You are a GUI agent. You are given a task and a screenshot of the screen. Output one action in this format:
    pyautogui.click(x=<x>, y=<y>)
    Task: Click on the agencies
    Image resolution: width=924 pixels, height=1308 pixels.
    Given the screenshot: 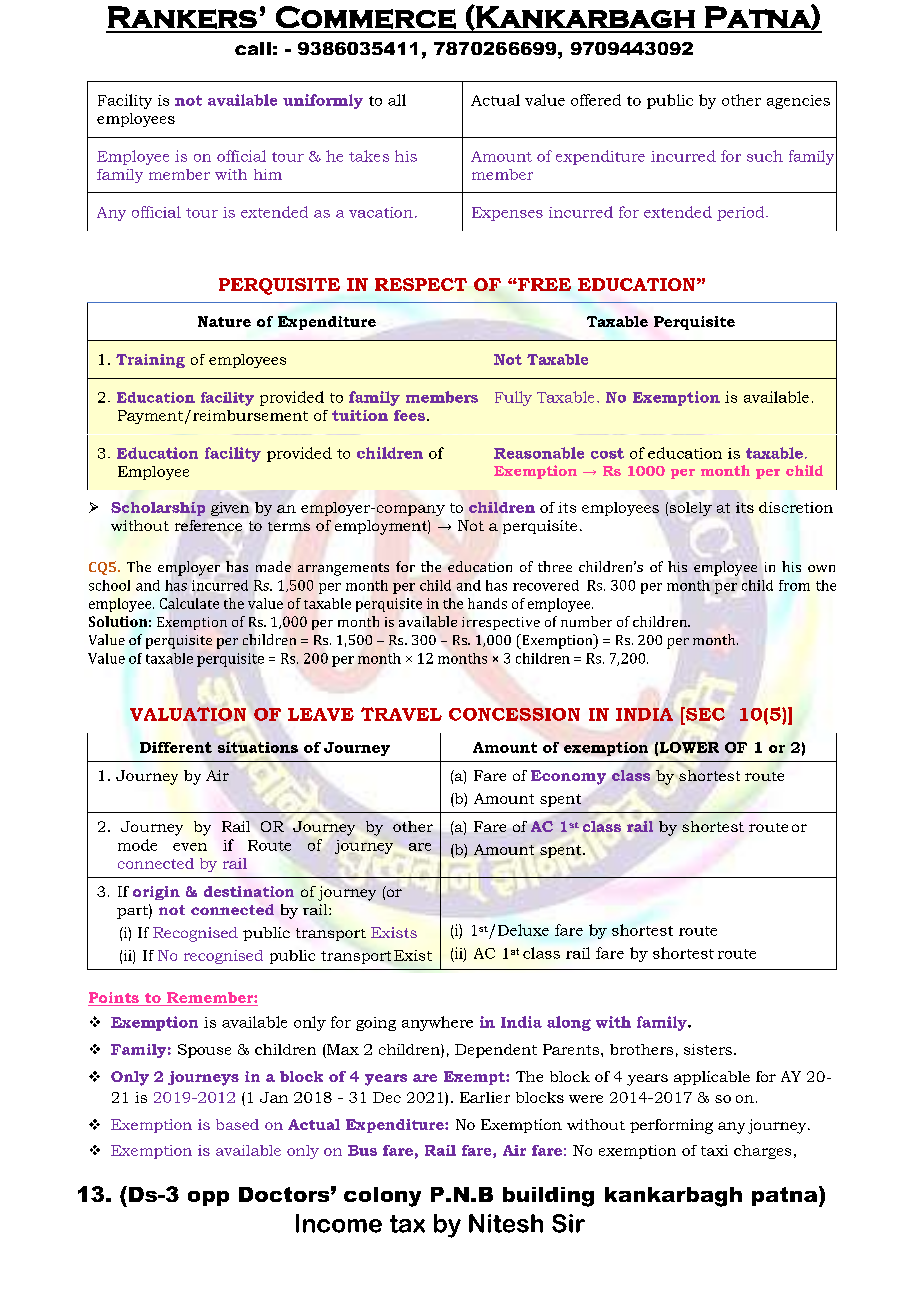 What is the action you would take?
    pyautogui.click(x=798, y=102)
